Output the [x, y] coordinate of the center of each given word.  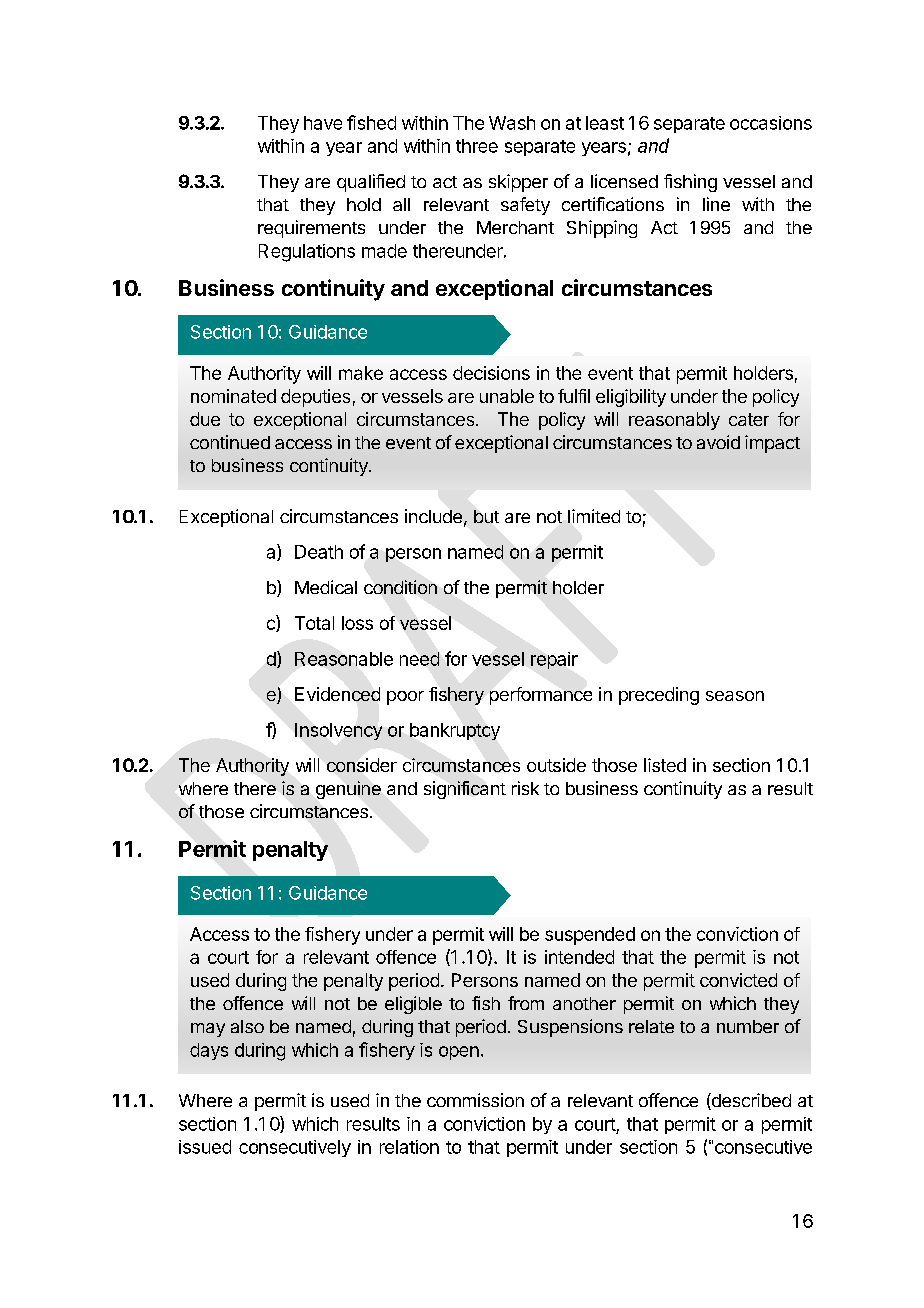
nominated [233, 396]
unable [507, 396]
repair [554, 660]
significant [465, 790]
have [323, 123]
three [477, 146]
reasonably [674, 421]
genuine [348, 790]
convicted [738, 980]
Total [314, 623]
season [735, 696]
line [716, 204]
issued [205, 1147]
